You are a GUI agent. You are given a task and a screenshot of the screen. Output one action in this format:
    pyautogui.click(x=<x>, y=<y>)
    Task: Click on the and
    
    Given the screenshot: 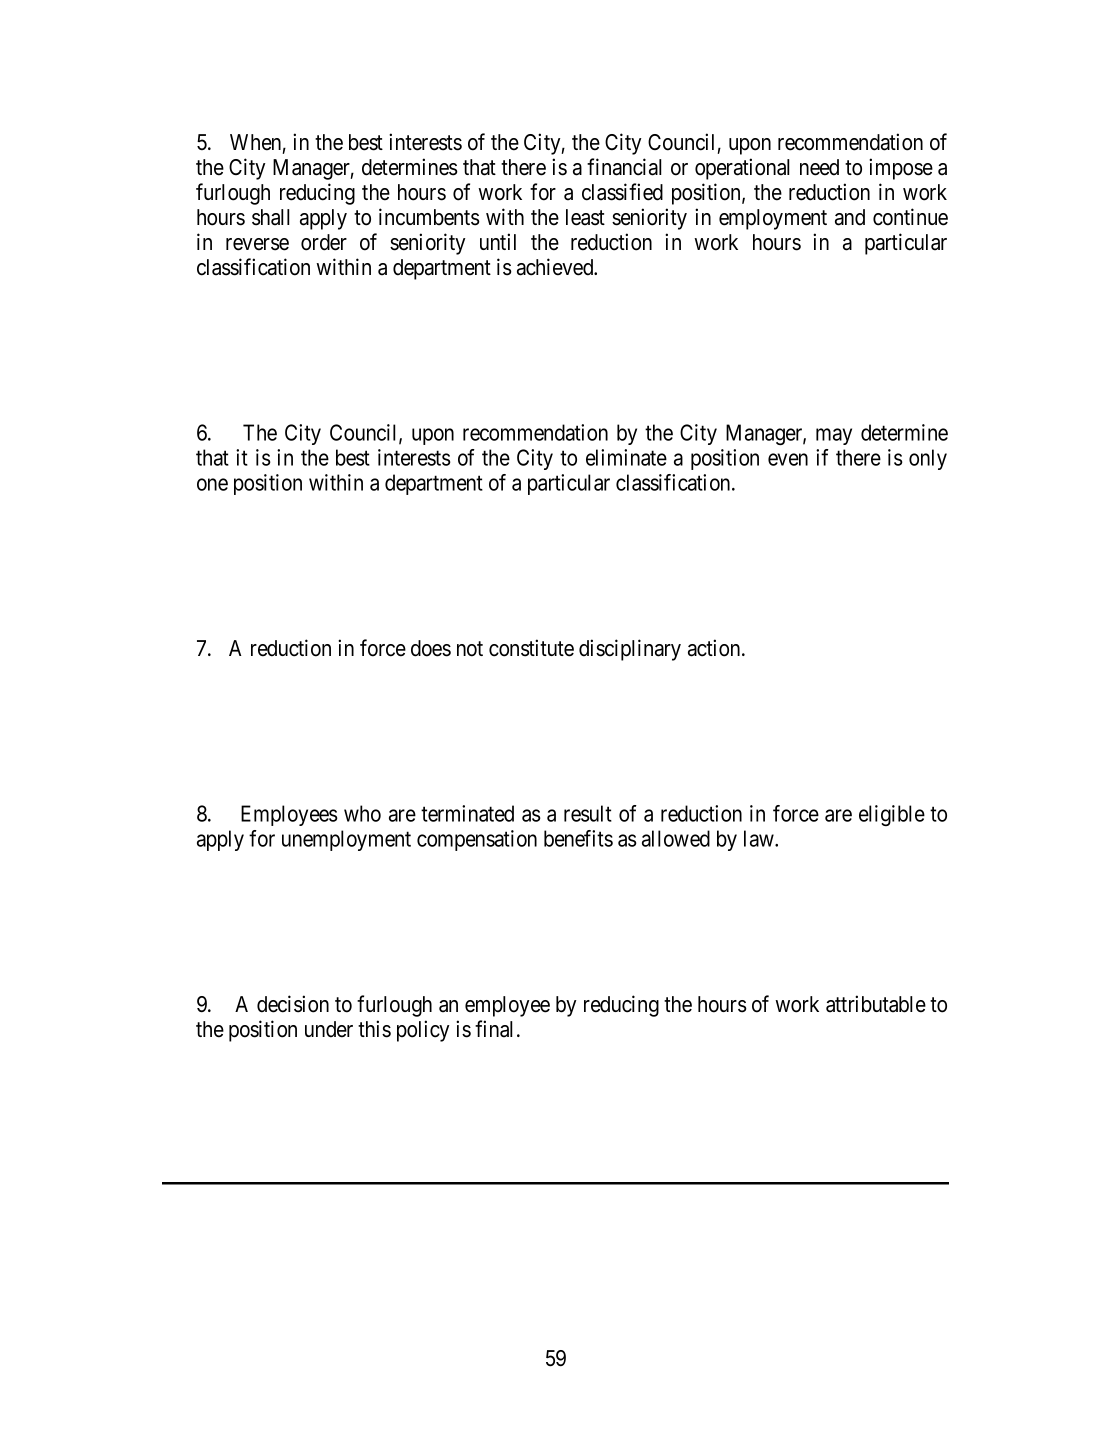 What is the action you would take?
    pyautogui.click(x=850, y=217)
